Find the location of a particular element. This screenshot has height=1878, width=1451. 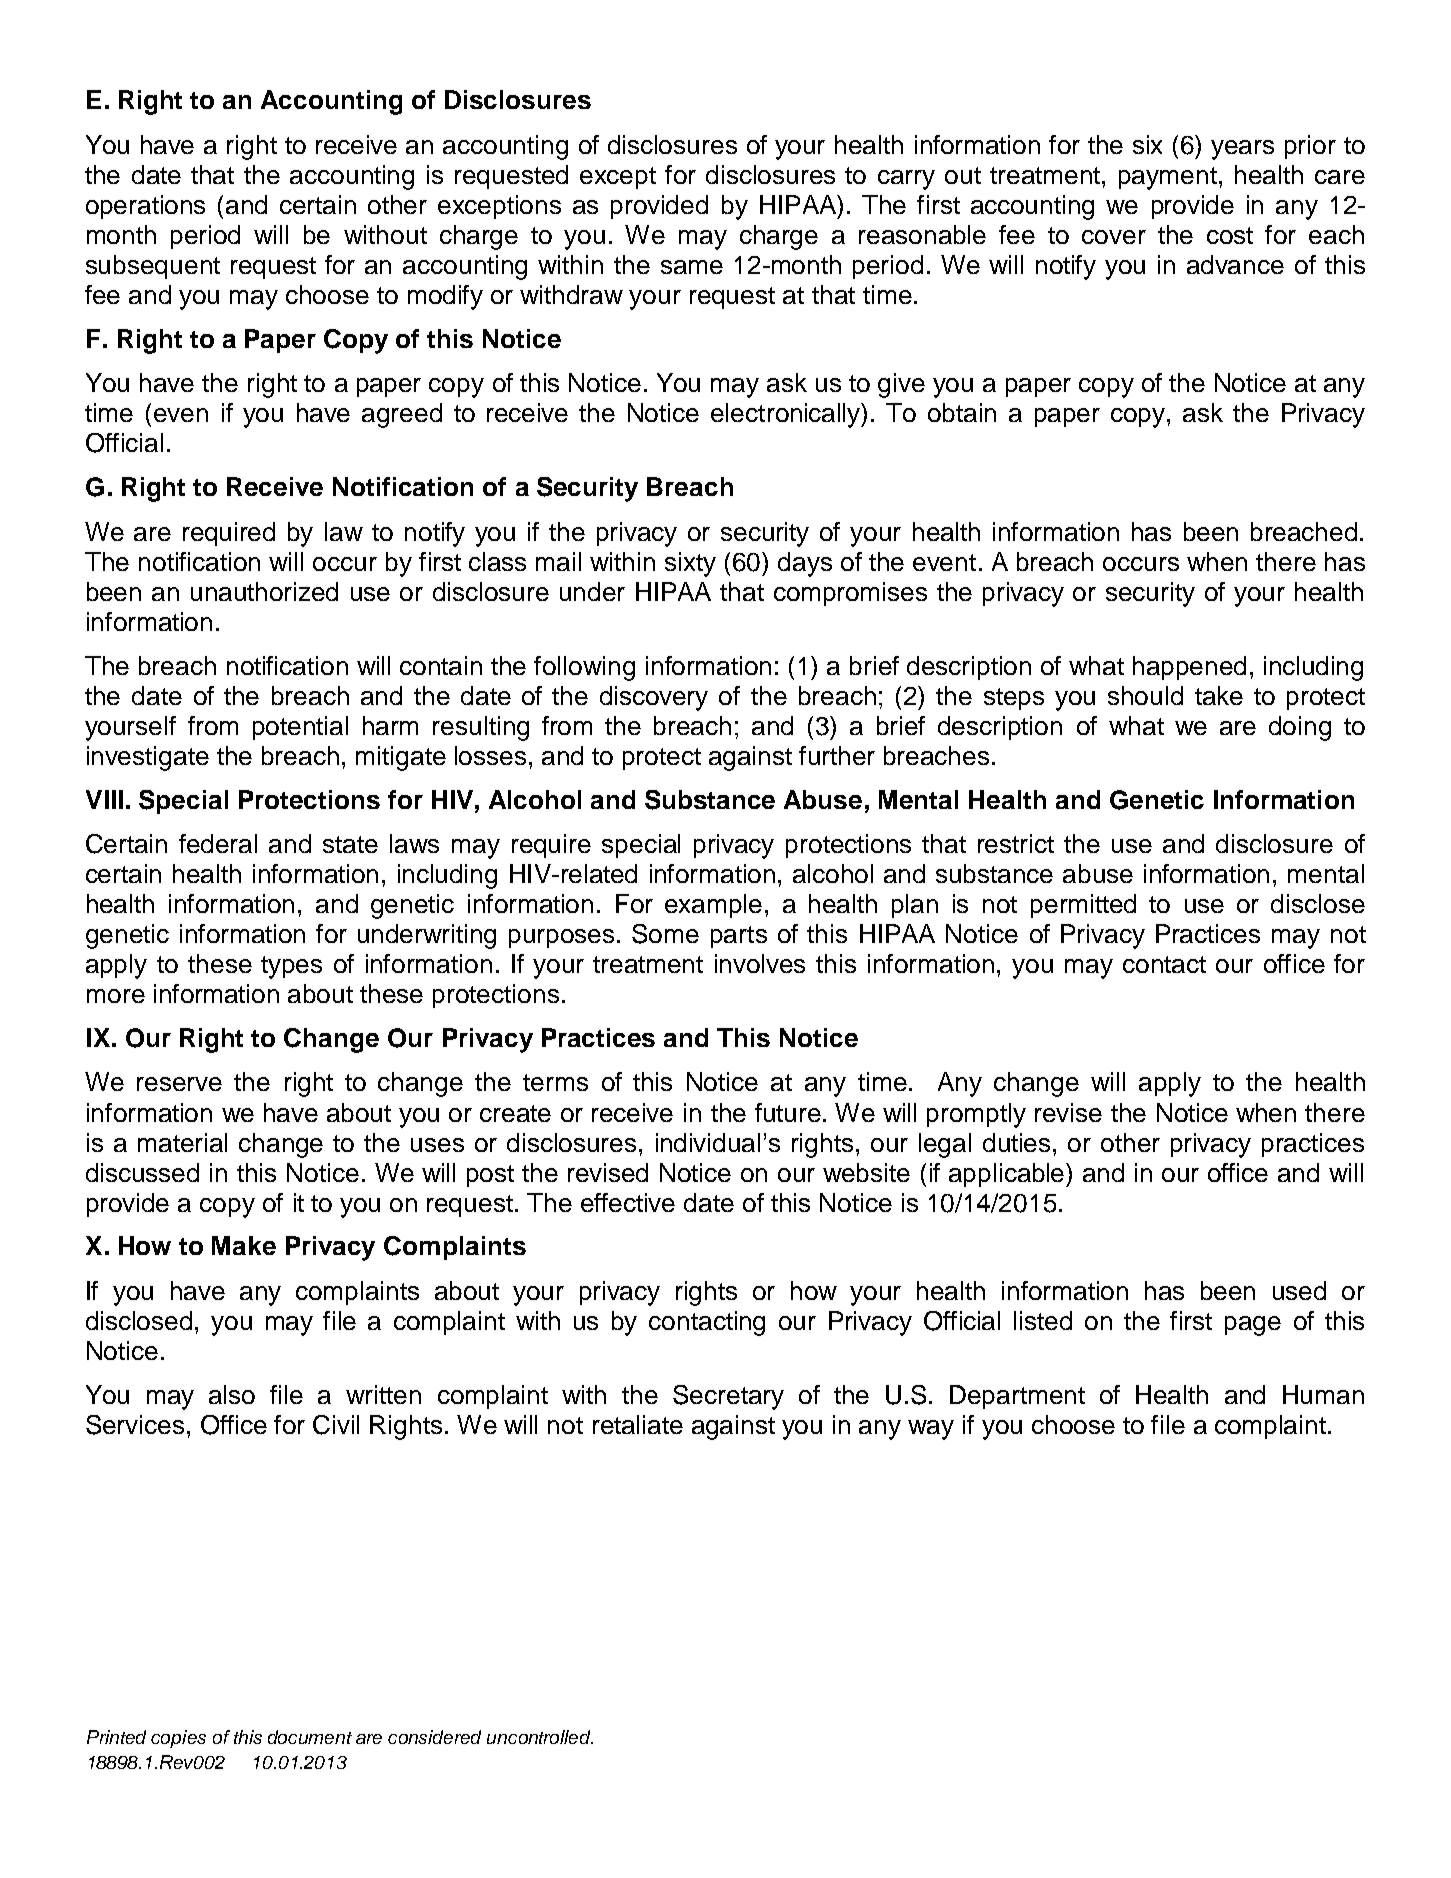

further is located at coordinates (837, 755).
